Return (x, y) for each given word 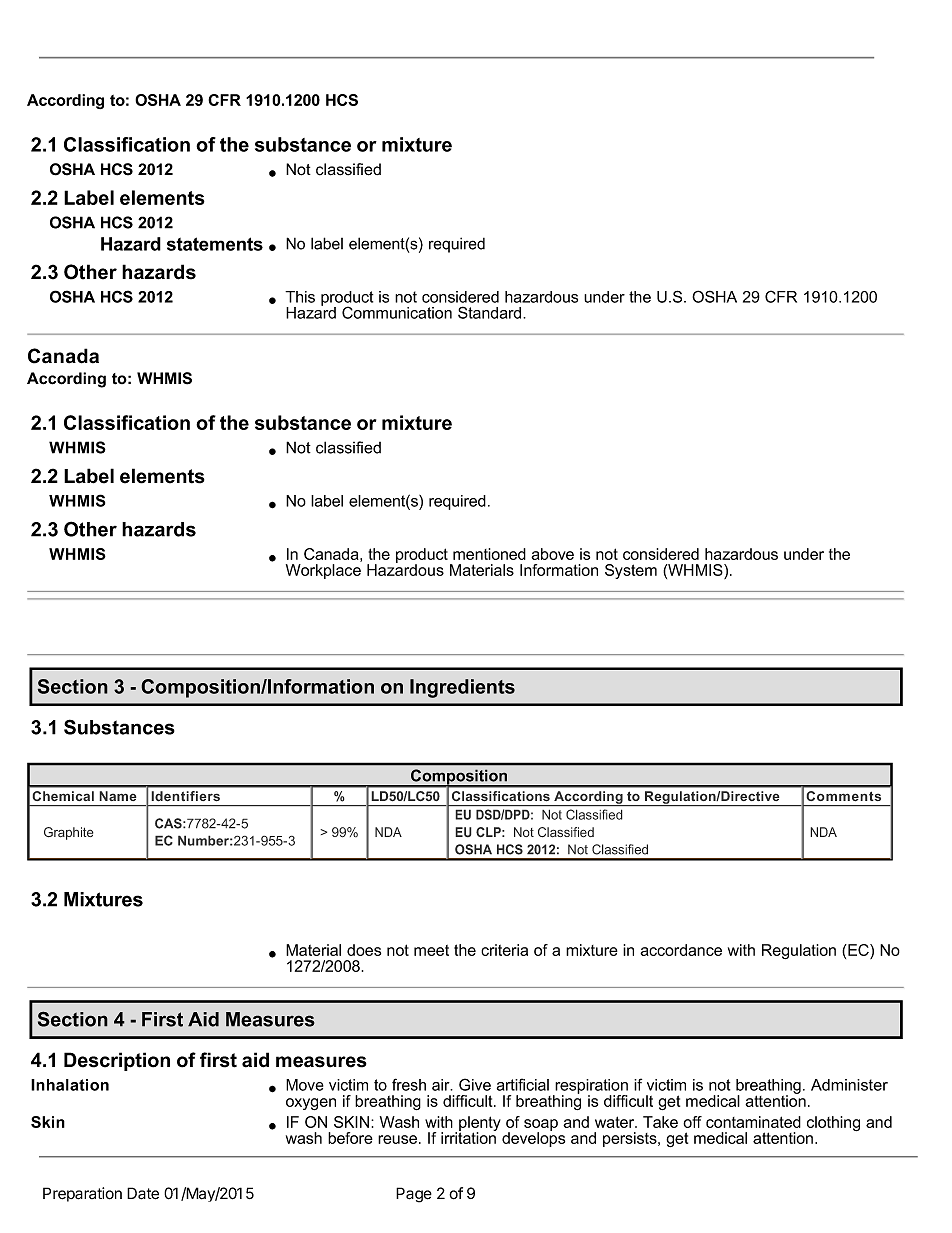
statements (215, 244)
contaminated (753, 1122)
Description (117, 1061)
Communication (397, 312)
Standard (491, 312)
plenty (480, 1125)
